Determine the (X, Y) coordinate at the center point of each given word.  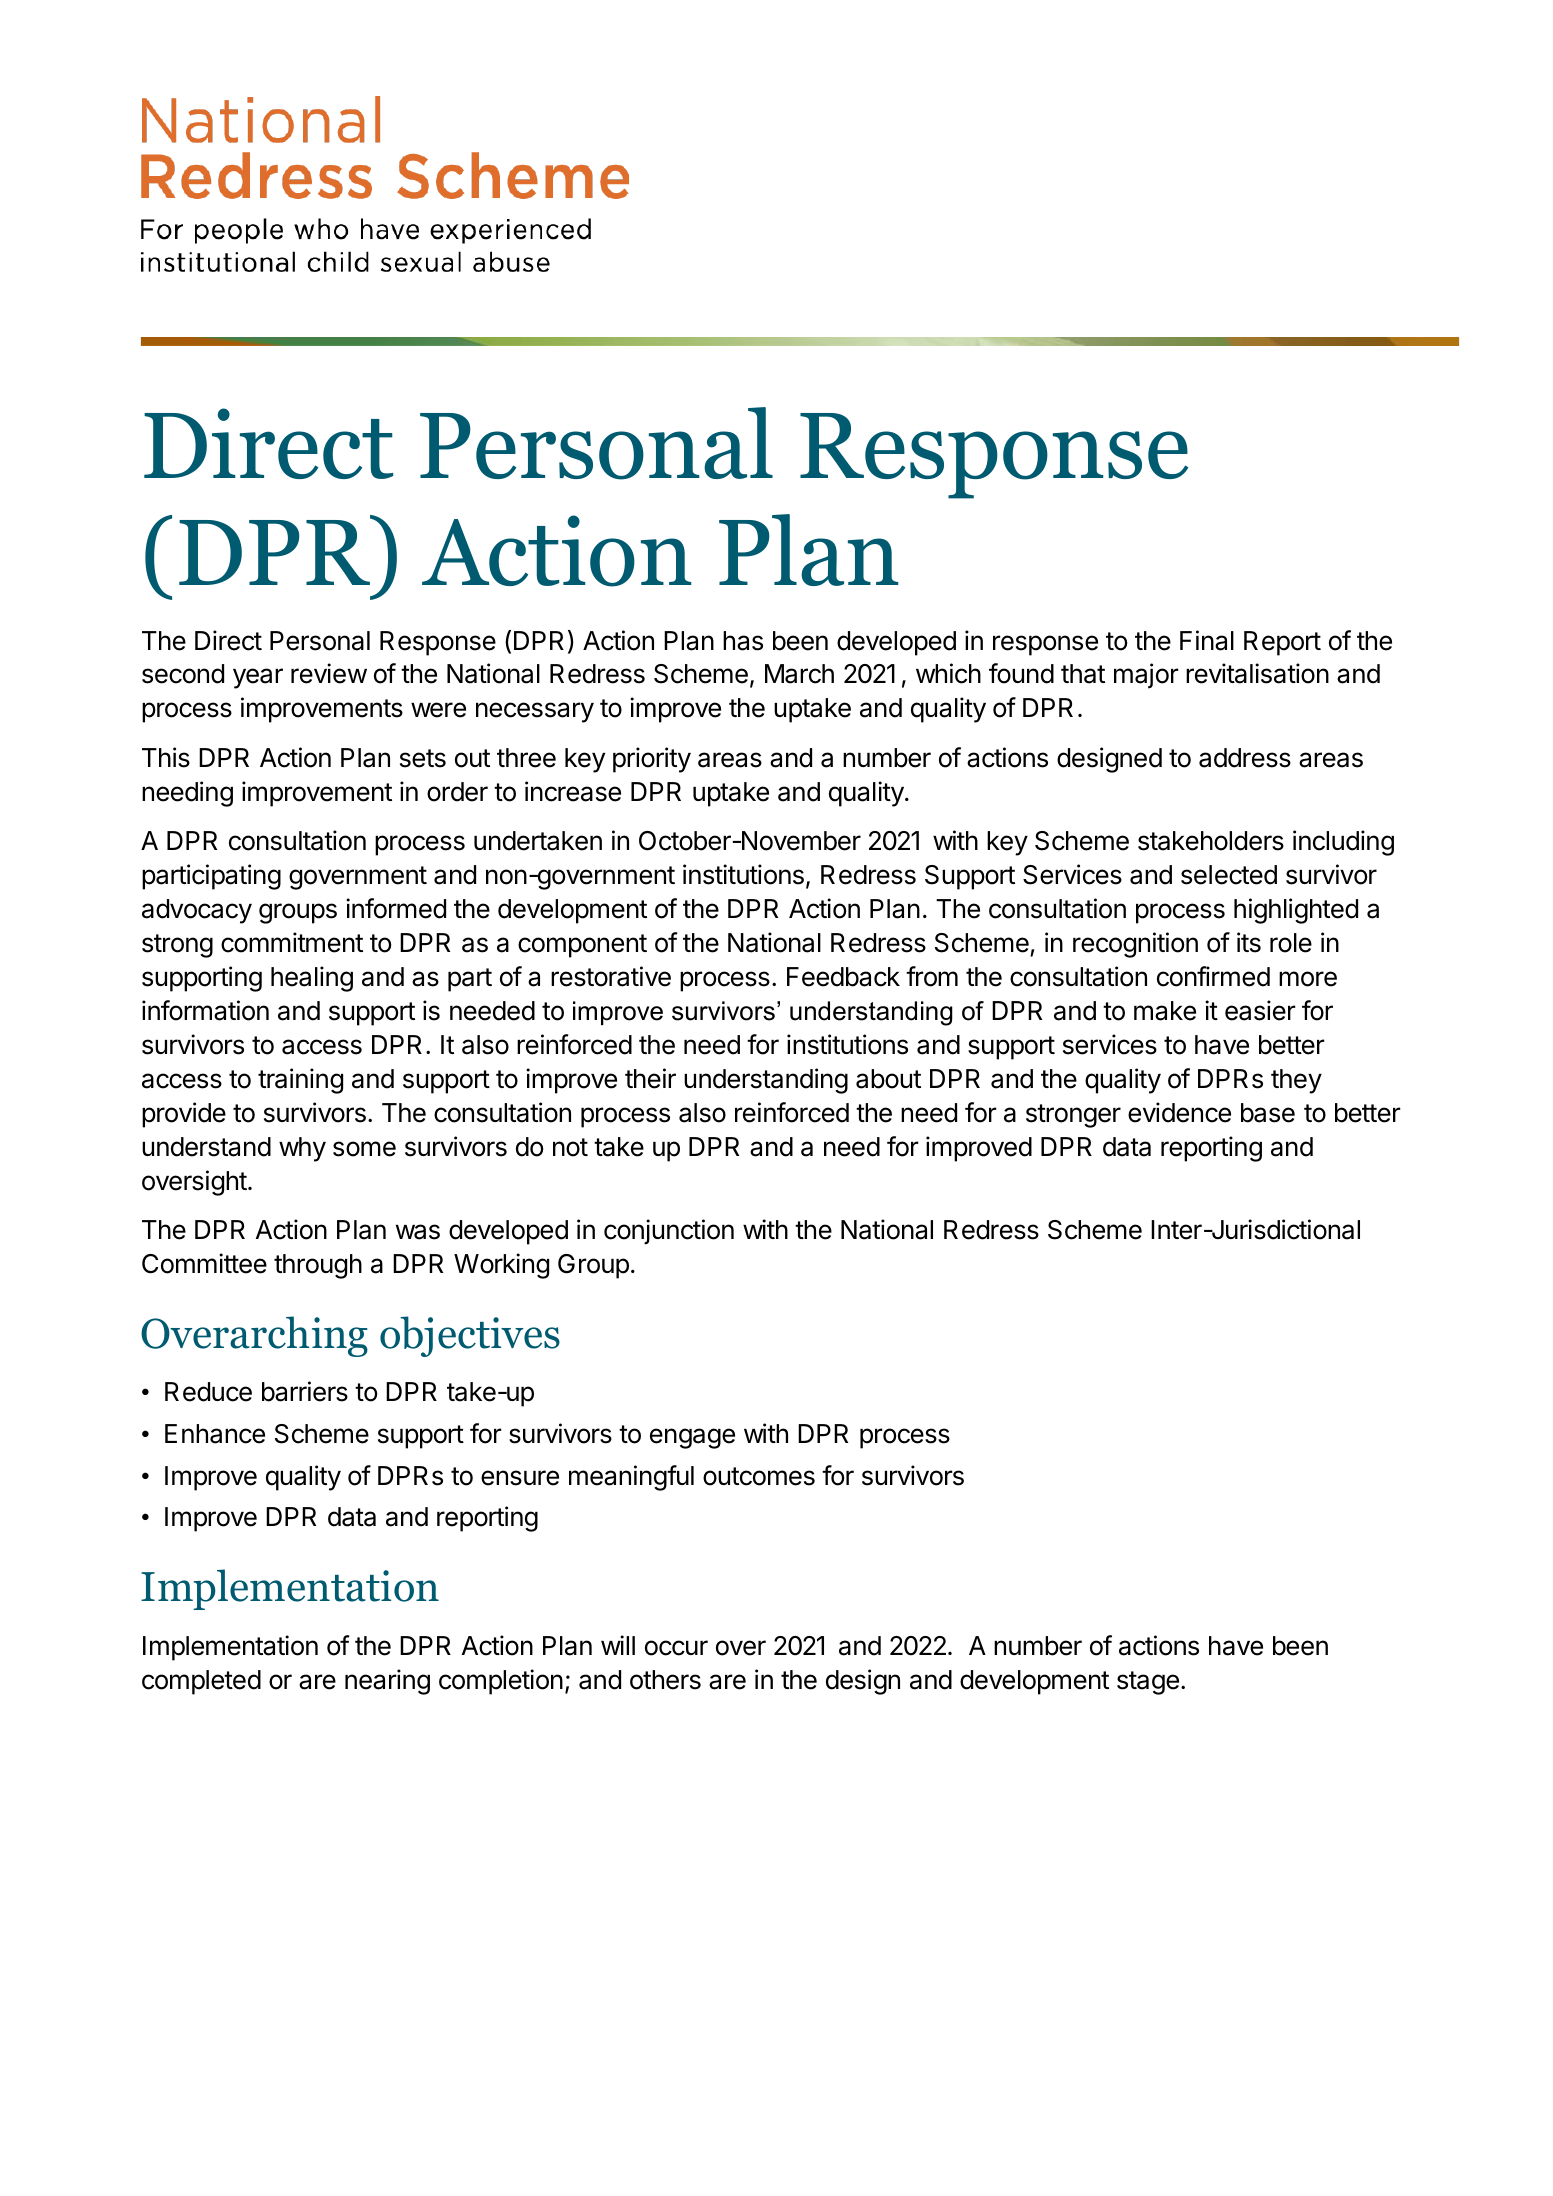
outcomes (759, 1476)
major (1146, 676)
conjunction (669, 1232)
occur (676, 1648)
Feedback (843, 977)
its (1249, 942)
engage (692, 1438)
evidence (1179, 1112)
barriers (305, 1391)
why (302, 1149)
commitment (292, 942)
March (799, 674)
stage (1148, 1683)
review (329, 673)
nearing (387, 1682)
